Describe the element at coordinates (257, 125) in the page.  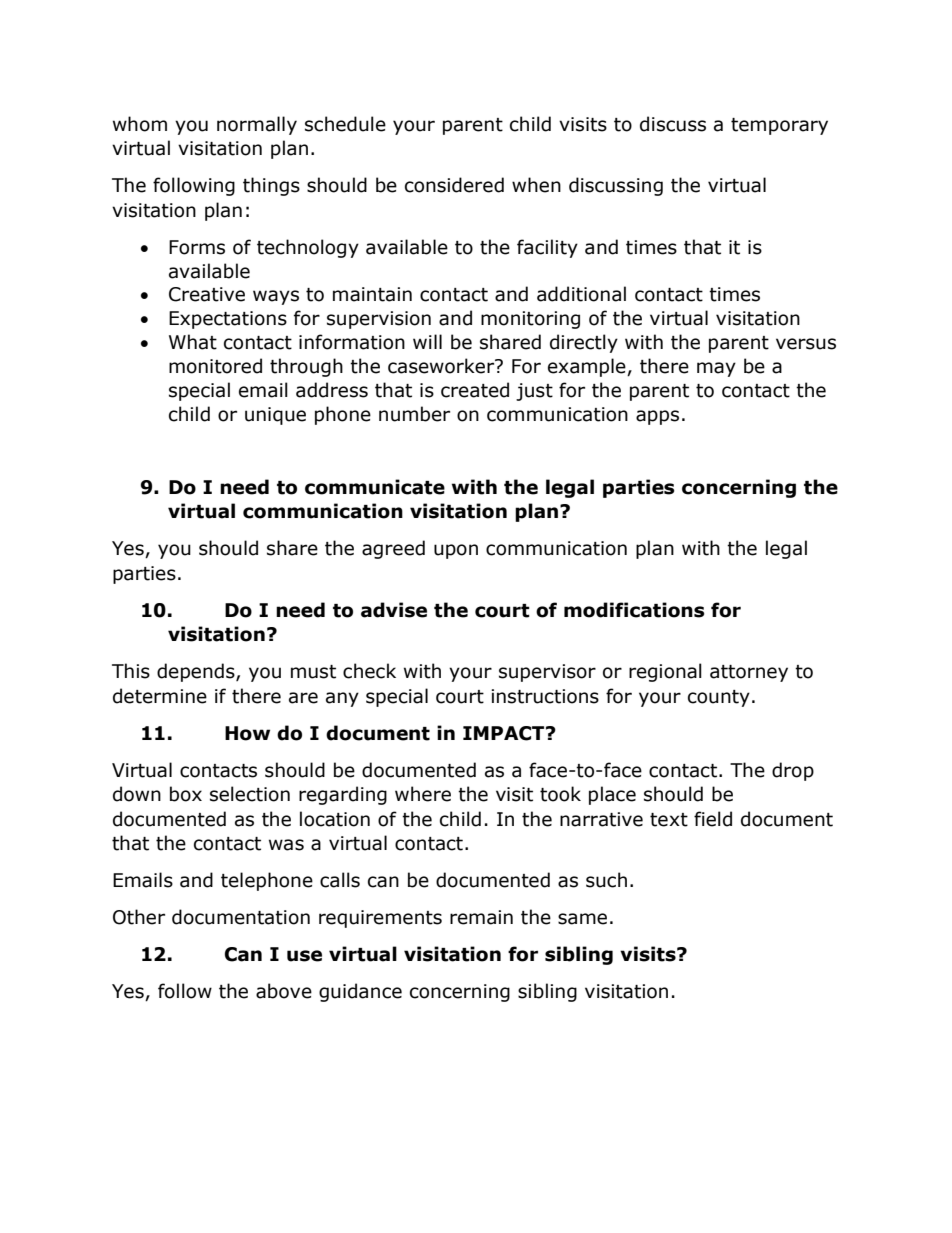
I see `normally` at that location.
